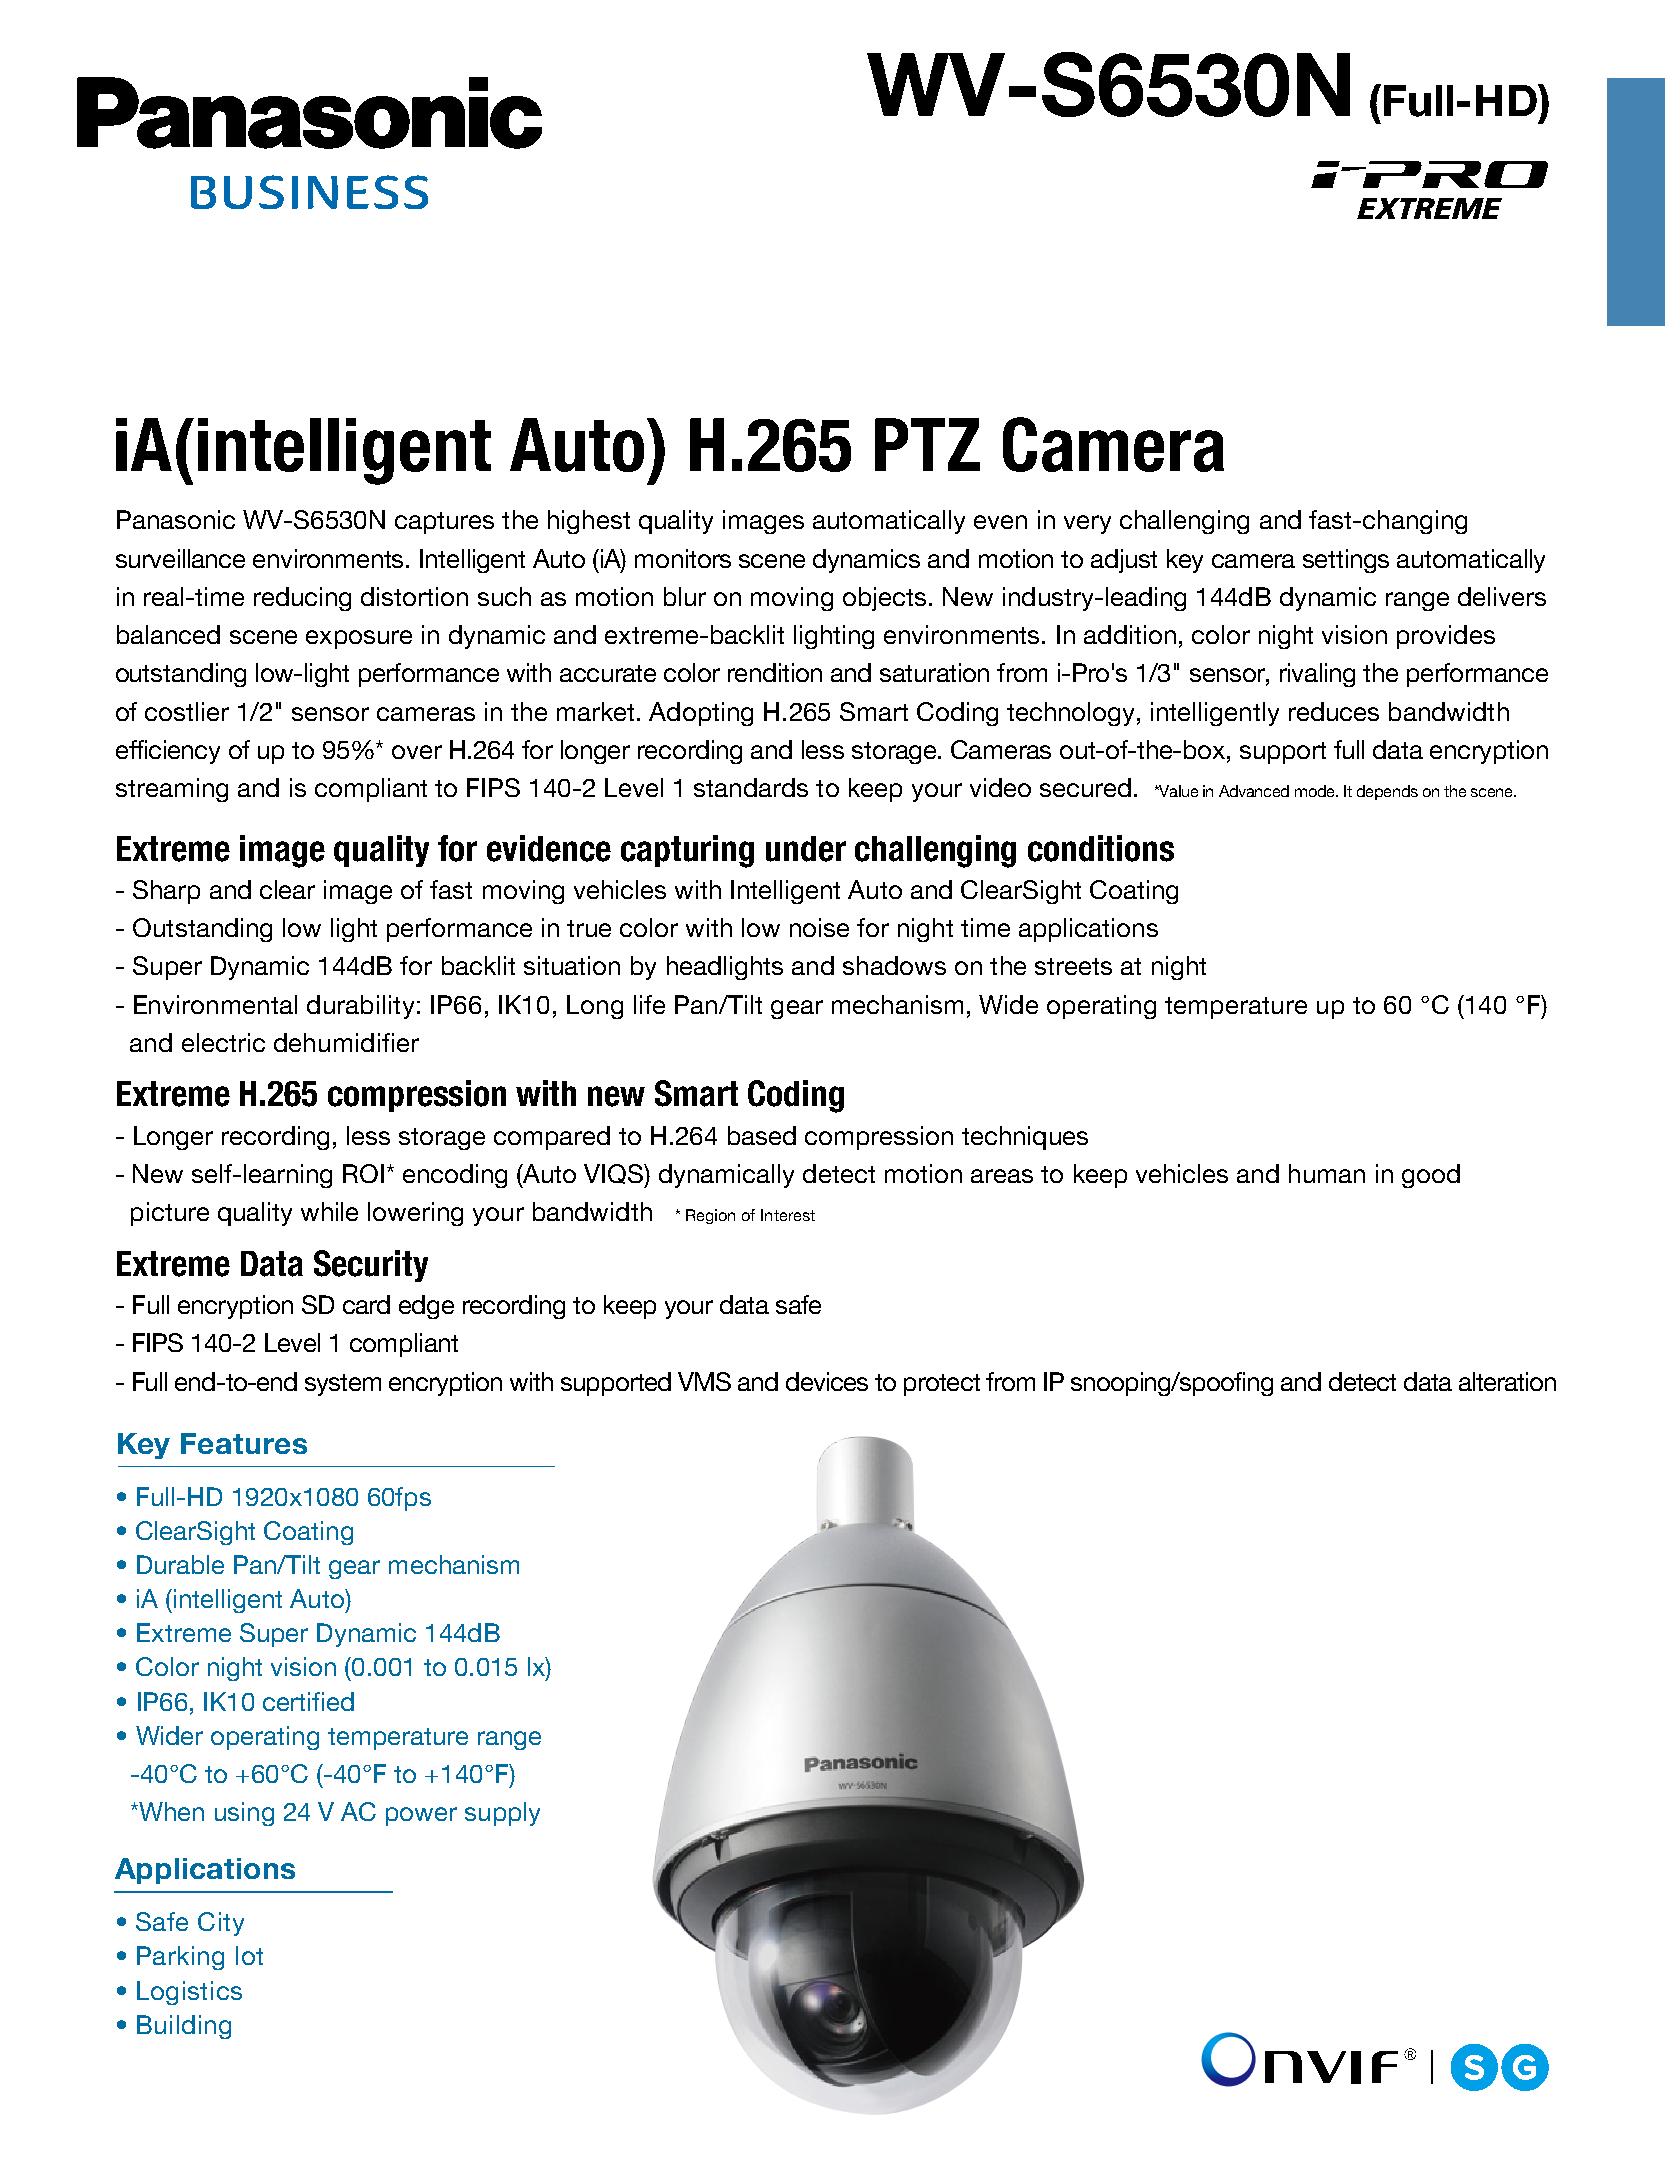  What do you see at coordinates (788, 1215) in the screenshot?
I see `Interest` at bounding box center [788, 1215].
